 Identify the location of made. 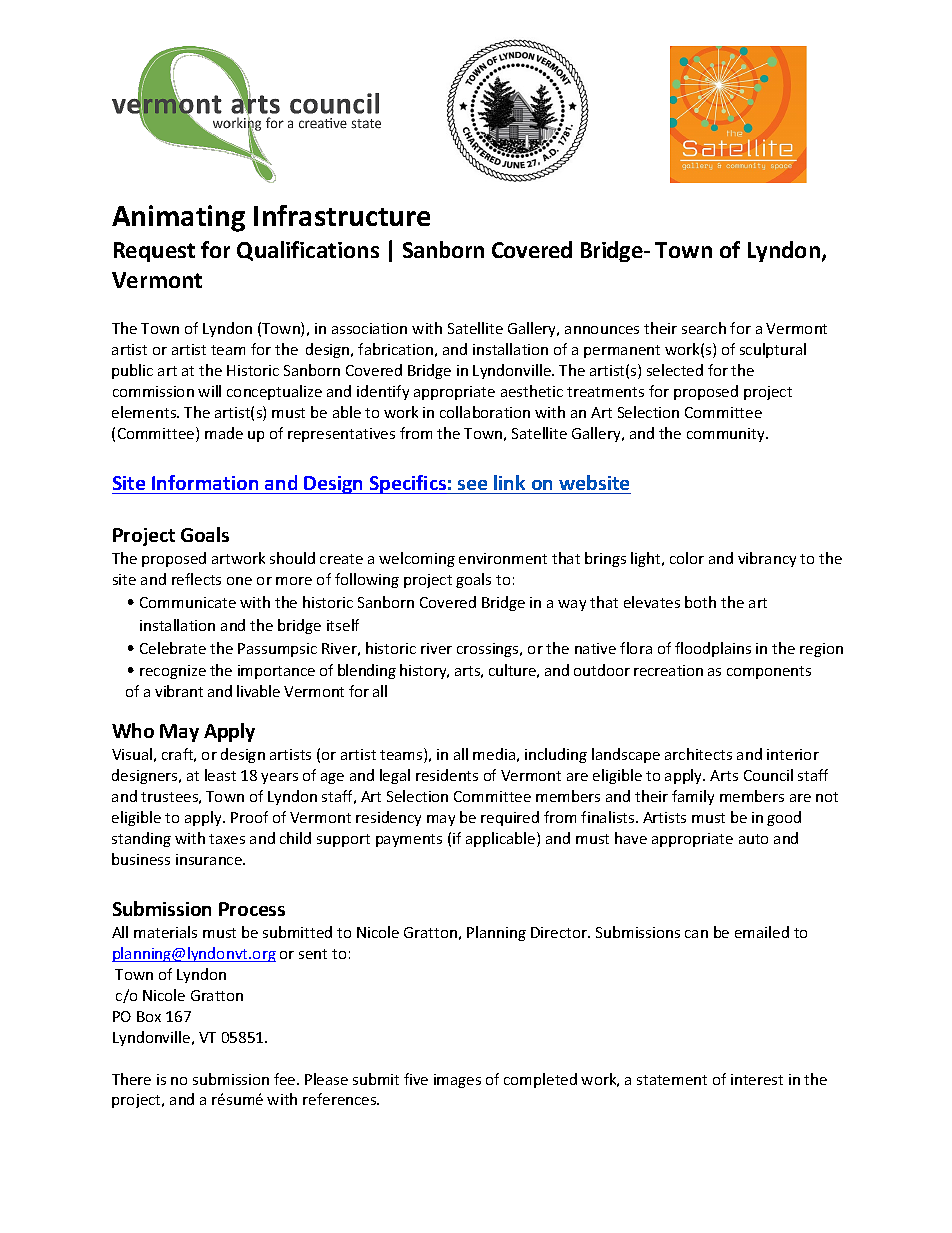
(224, 433).
